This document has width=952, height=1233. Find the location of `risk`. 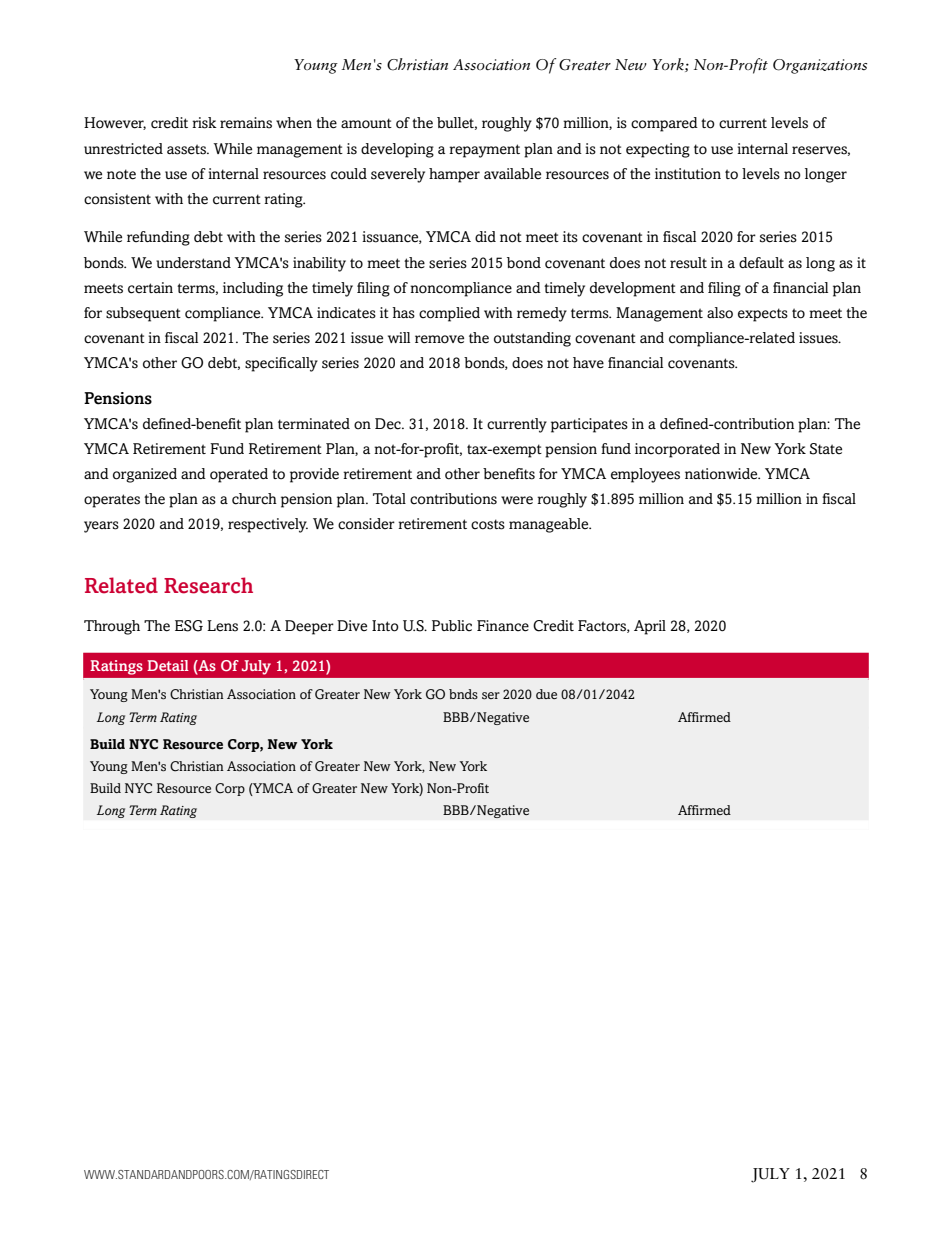

risk is located at coordinates (204, 123).
